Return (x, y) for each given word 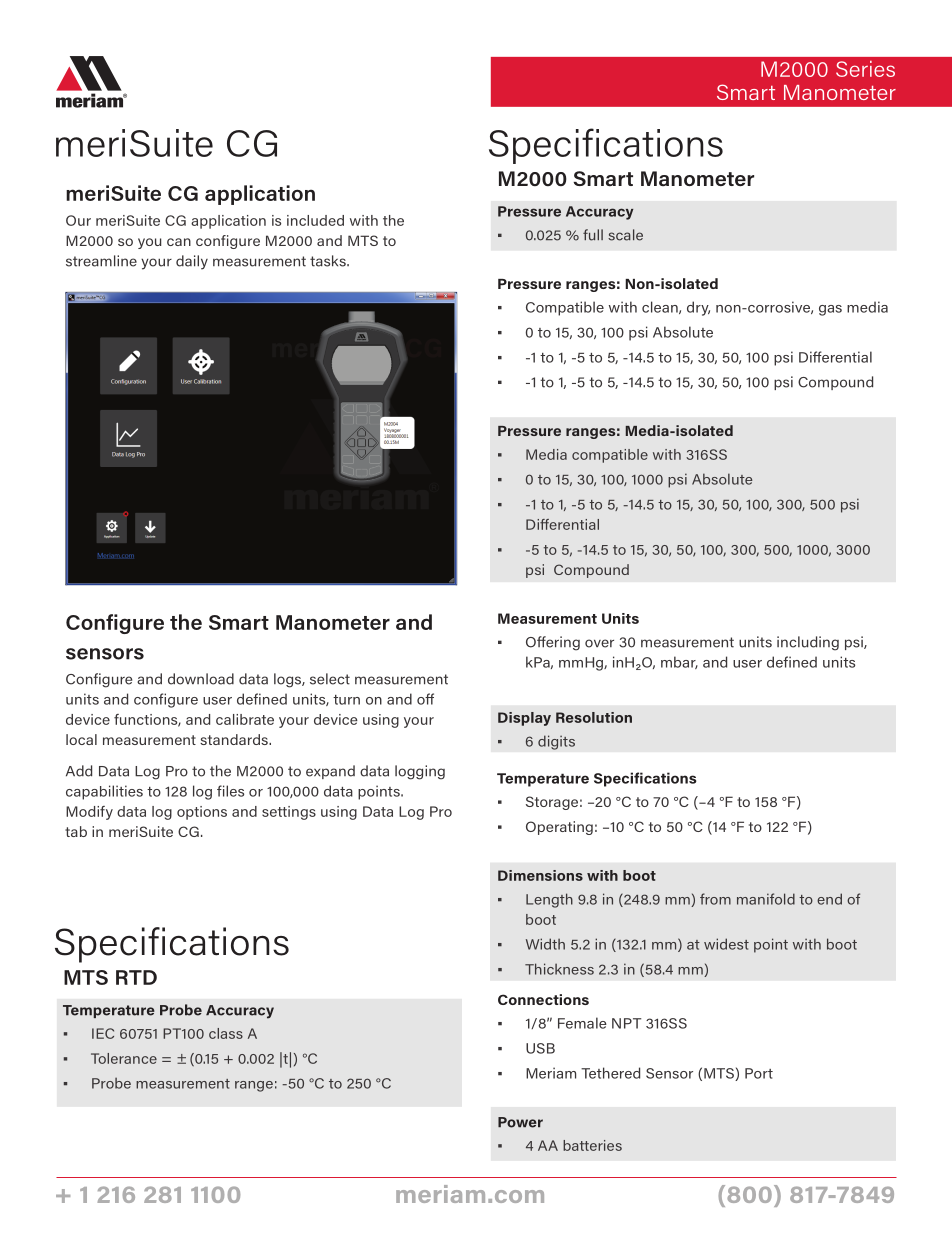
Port (759, 1073)
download (201, 679)
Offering (553, 643)
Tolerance (124, 1058)
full (593, 235)
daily (192, 262)
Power (520, 1122)
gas (830, 310)
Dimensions (540, 875)
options (202, 813)
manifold (766, 899)
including (808, 643)
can (179, 242)
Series (865, 69)
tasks (329, 261)
